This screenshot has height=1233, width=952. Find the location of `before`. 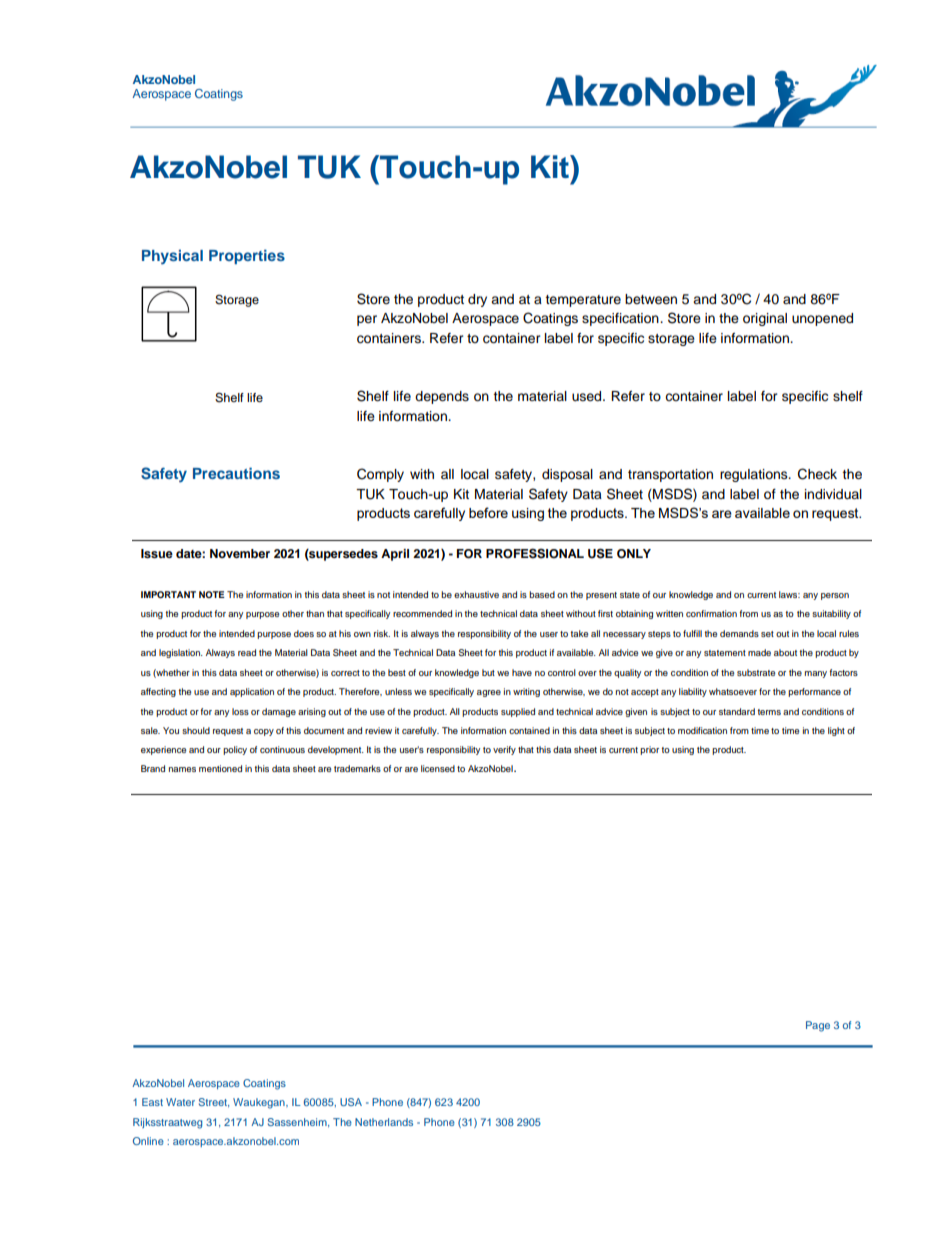

before is located at coordinates (488, 512).
